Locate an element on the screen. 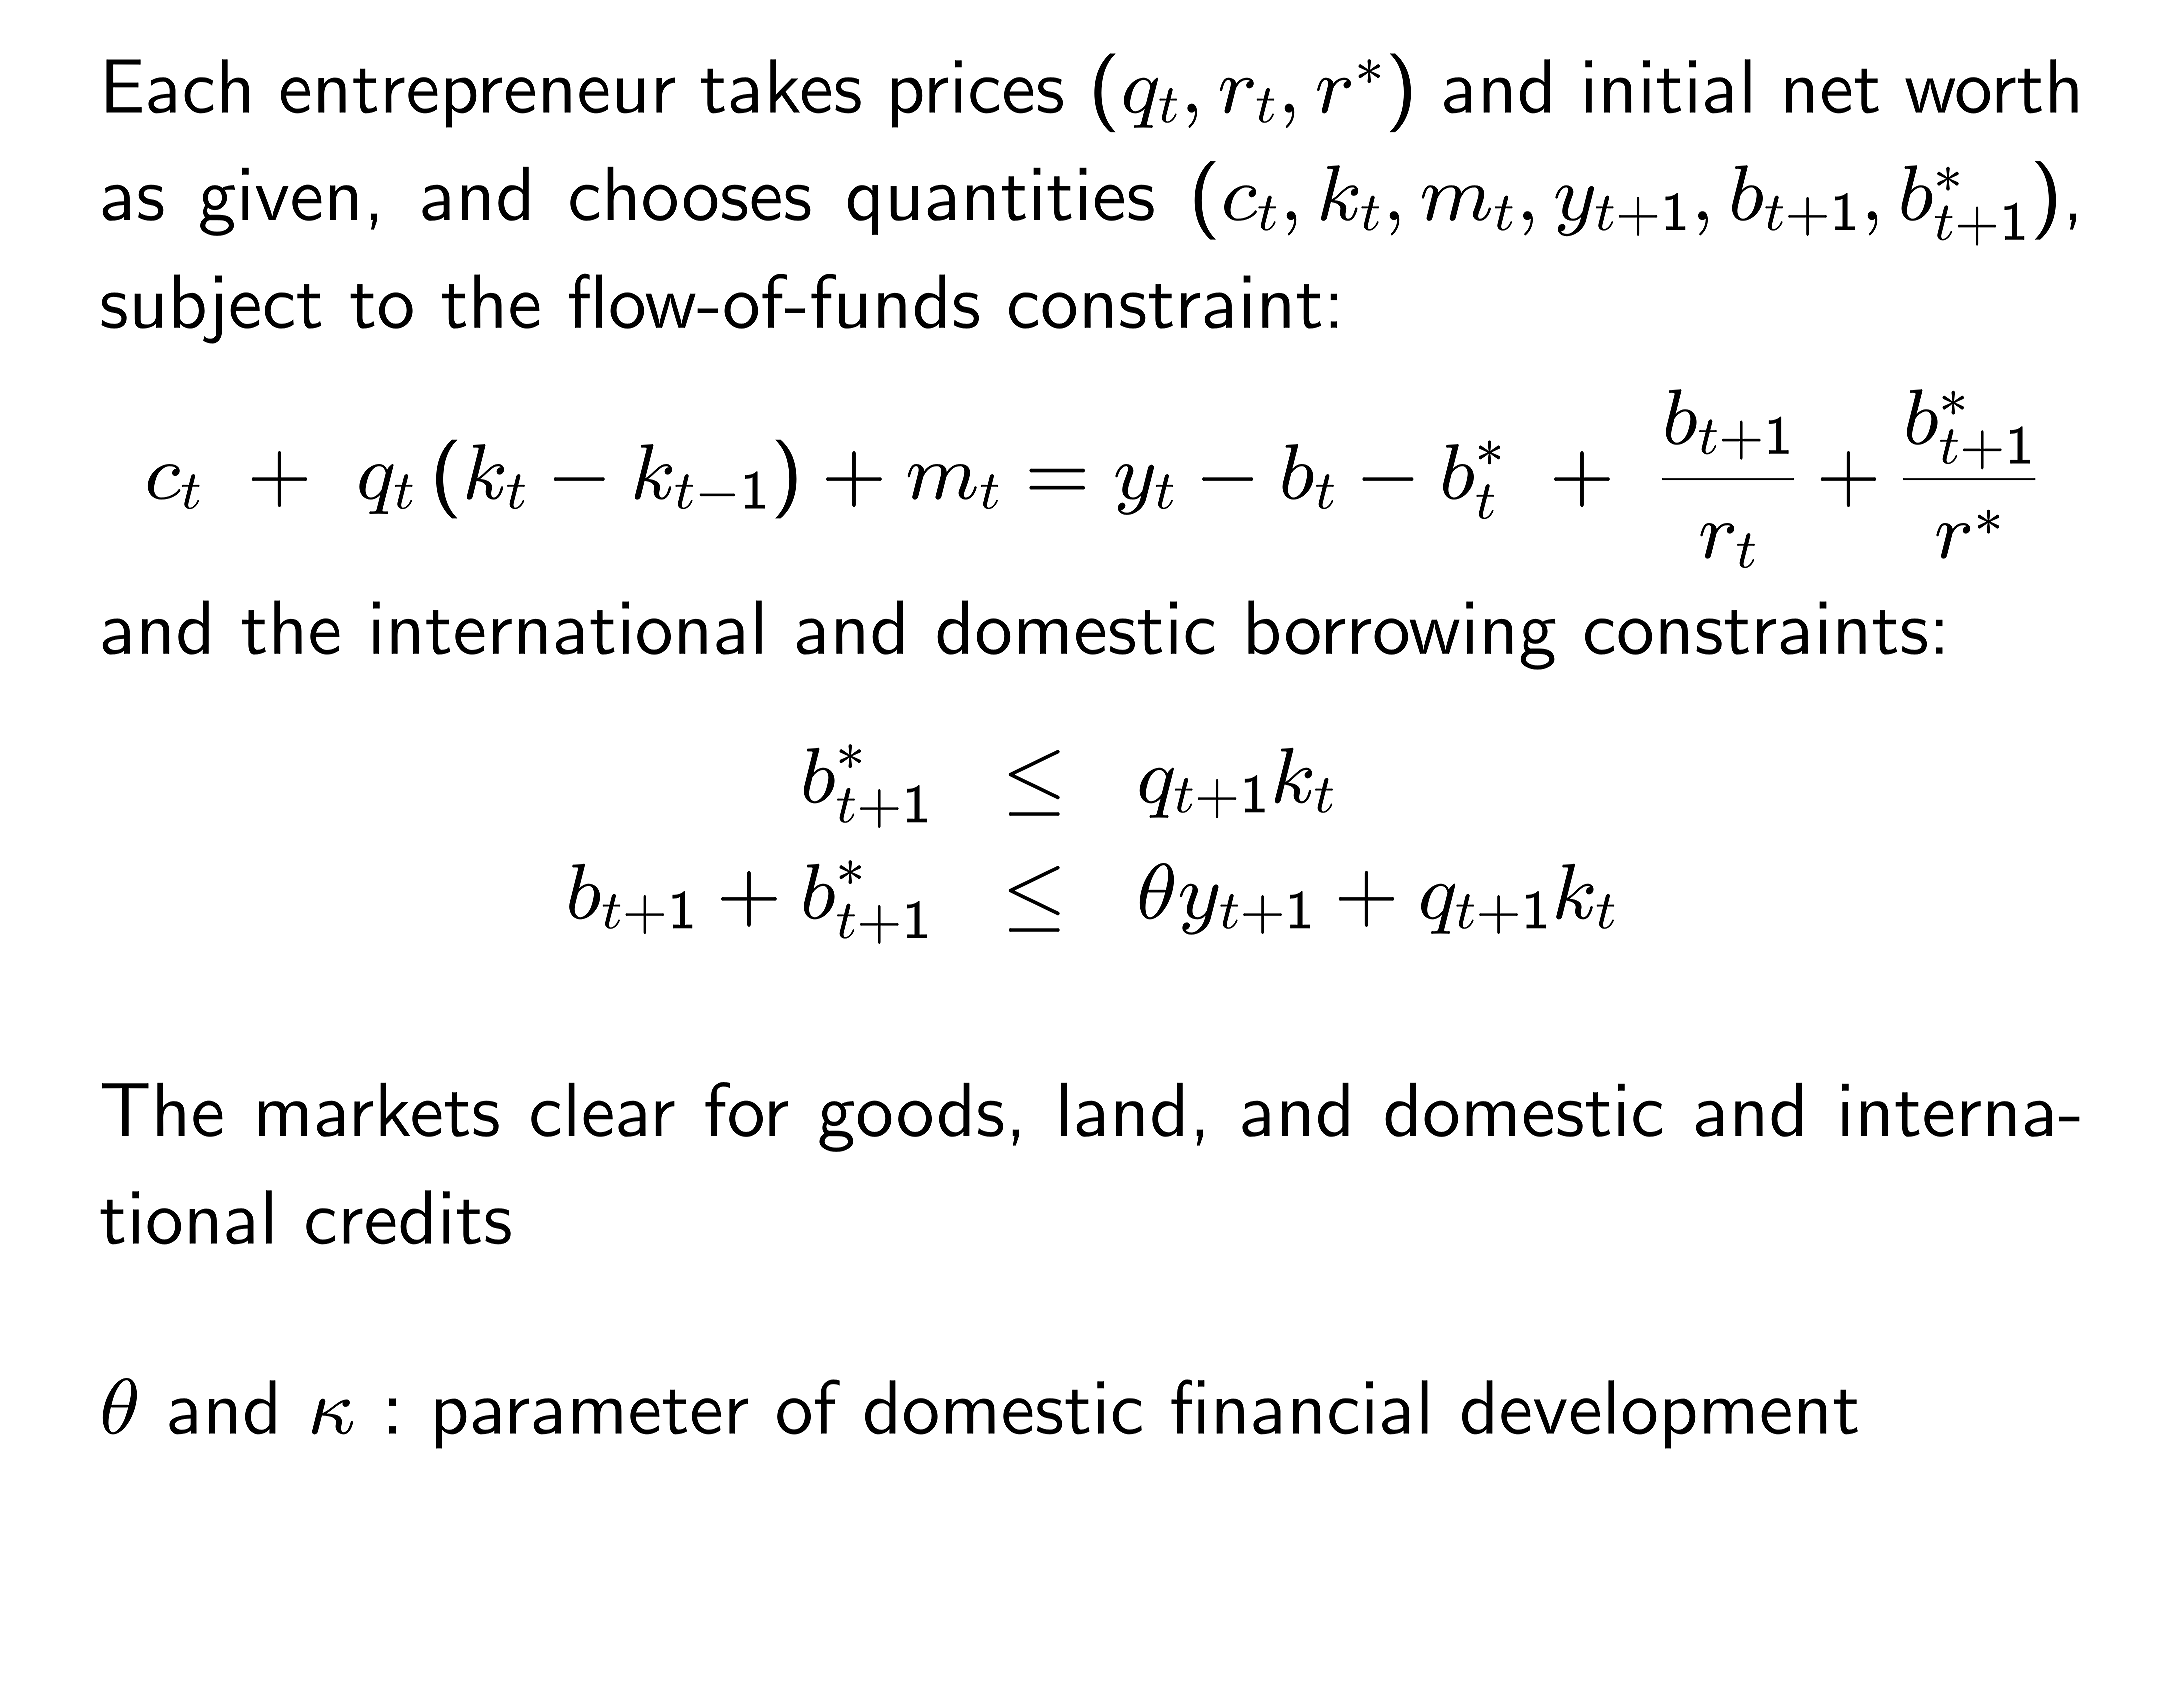  entrepreneur is located at coordinates (478, 98).
